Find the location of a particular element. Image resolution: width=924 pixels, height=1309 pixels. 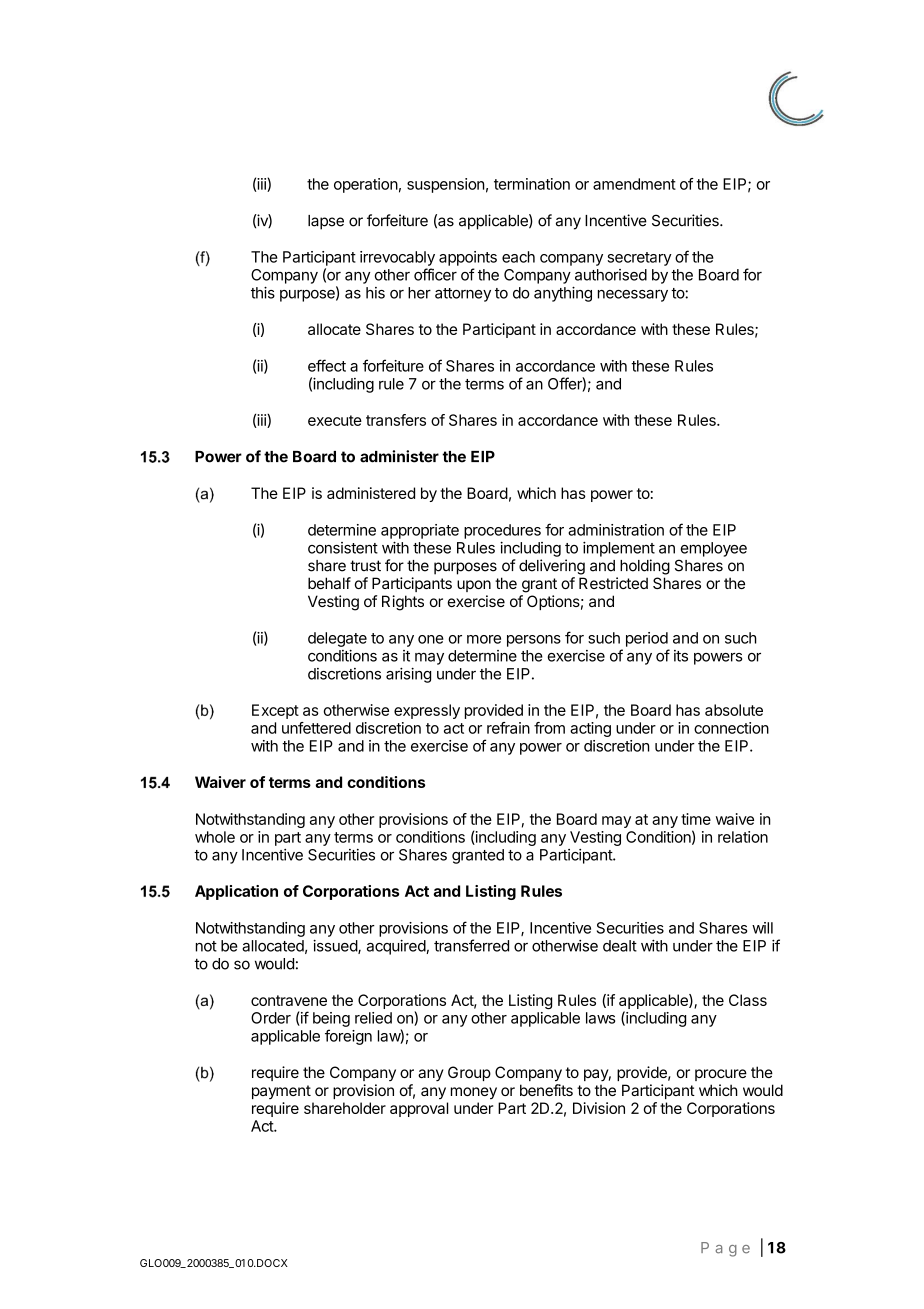

unfettered is located at coordinates (316, 728).
